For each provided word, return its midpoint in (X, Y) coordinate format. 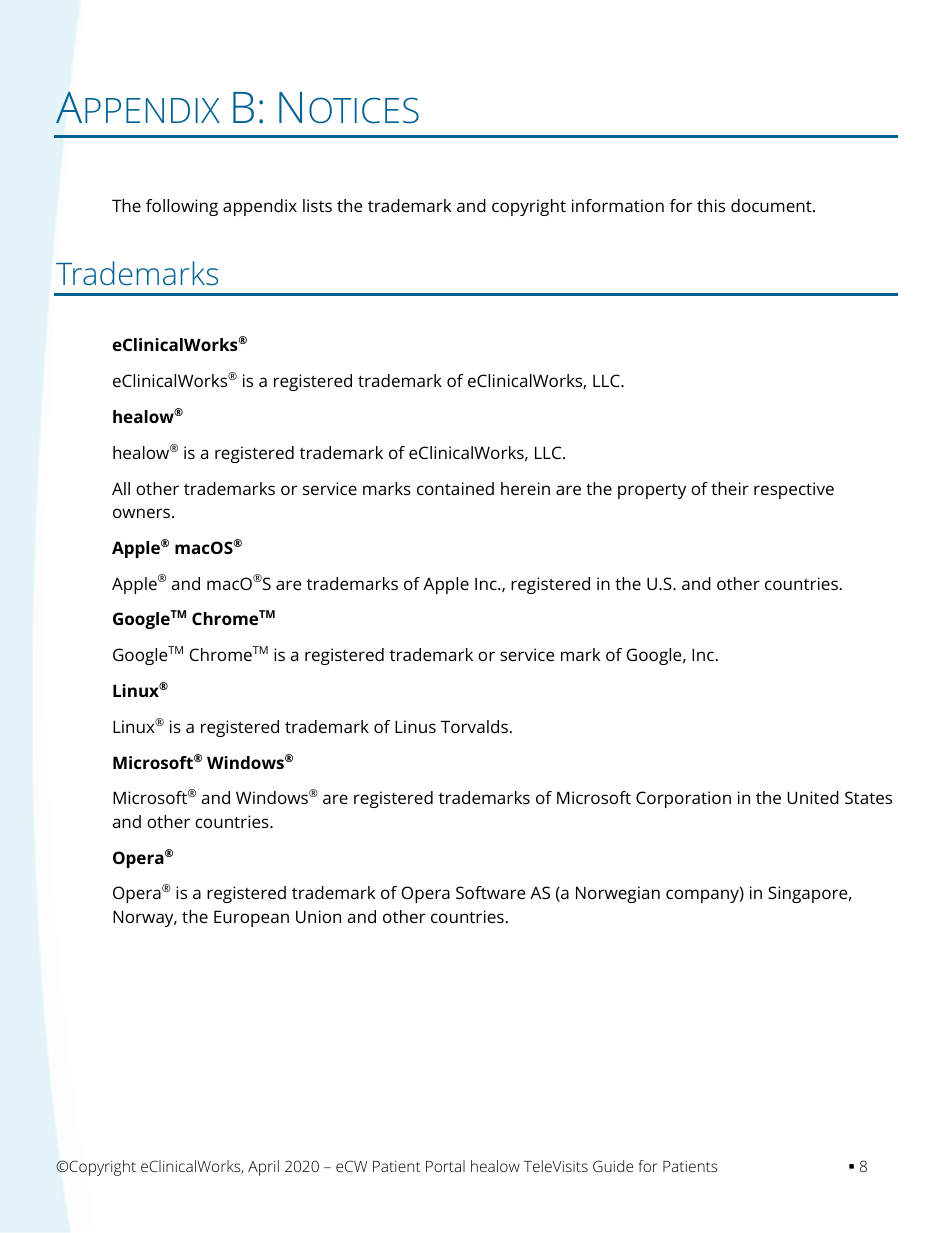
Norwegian (618, 894)
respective (794, 490)
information (618, 205)
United (813, 797)
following (182, 207)
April (263, 1168)
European (251, 918)
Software (490, 892)
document (772, 205)
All (121, 488)
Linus (415, 726)
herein (525, 488)
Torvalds (474, 726)
